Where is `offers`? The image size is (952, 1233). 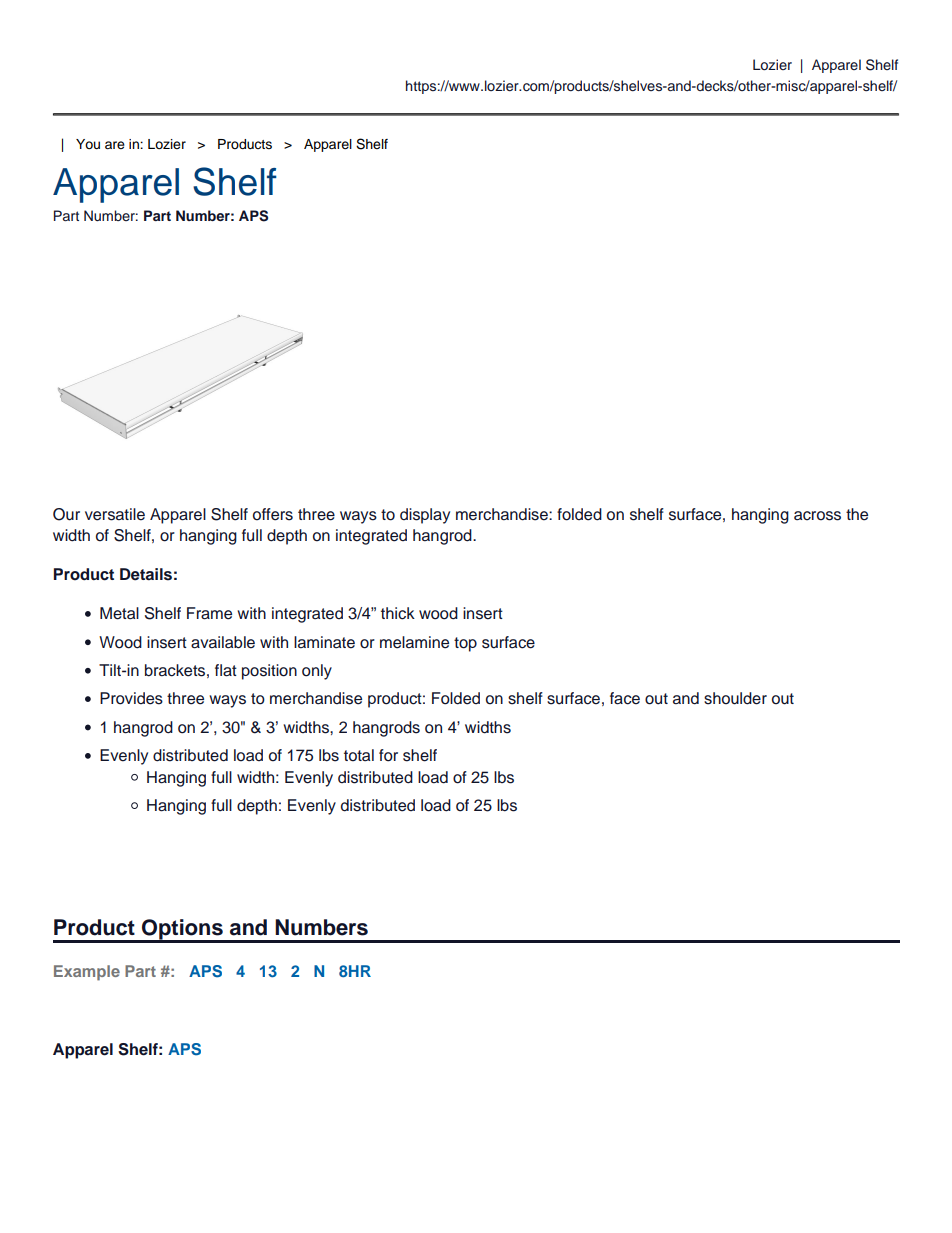 offers is located at coordinates (273, 514).
